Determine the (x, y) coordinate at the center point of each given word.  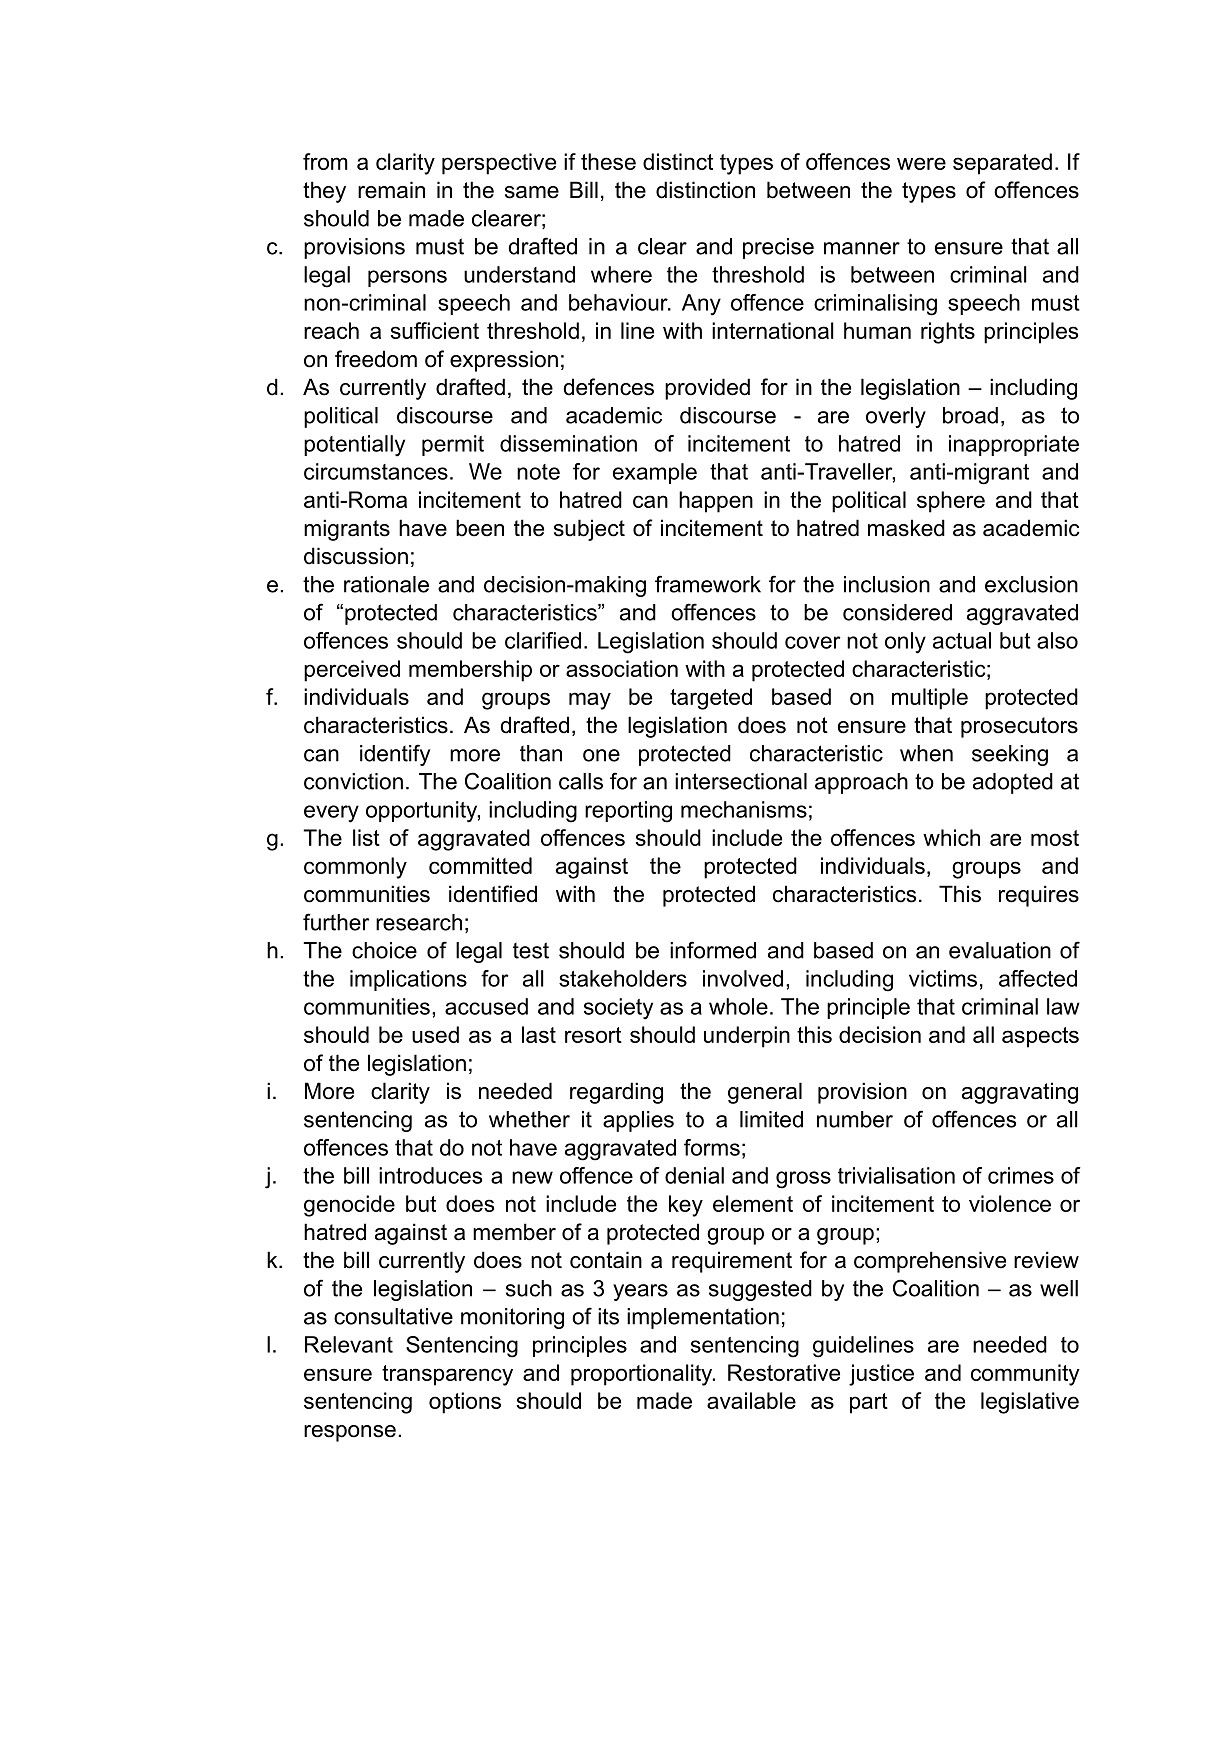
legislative (1030, 1403)
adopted (1013, 783)
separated (1002, 164)
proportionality (643, 1375)
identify (395, 755)
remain (391, 190)
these (608, 161)
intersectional (741, 781)
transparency (447, 1375)
